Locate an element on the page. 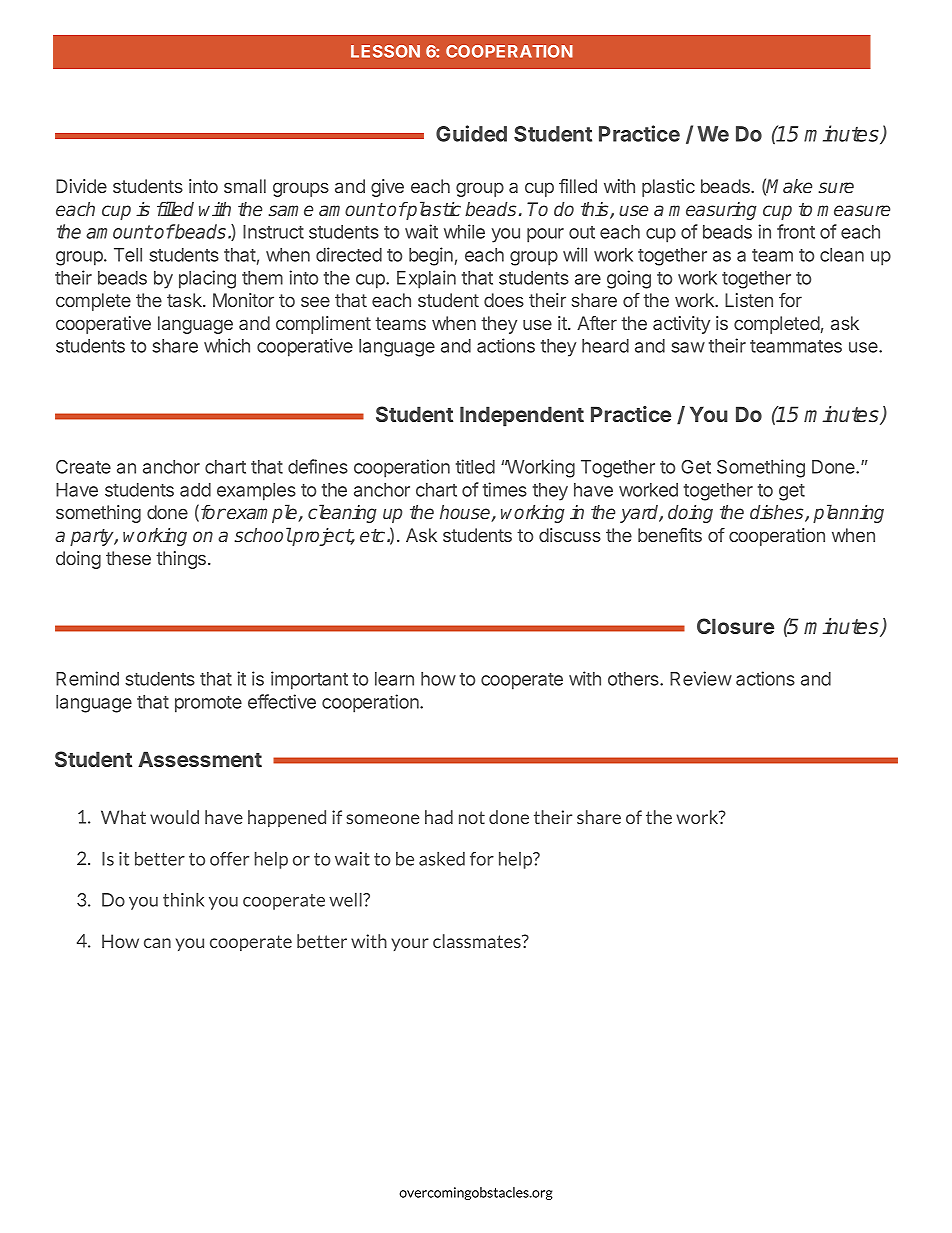  add is located at coordinates (195, 490).
